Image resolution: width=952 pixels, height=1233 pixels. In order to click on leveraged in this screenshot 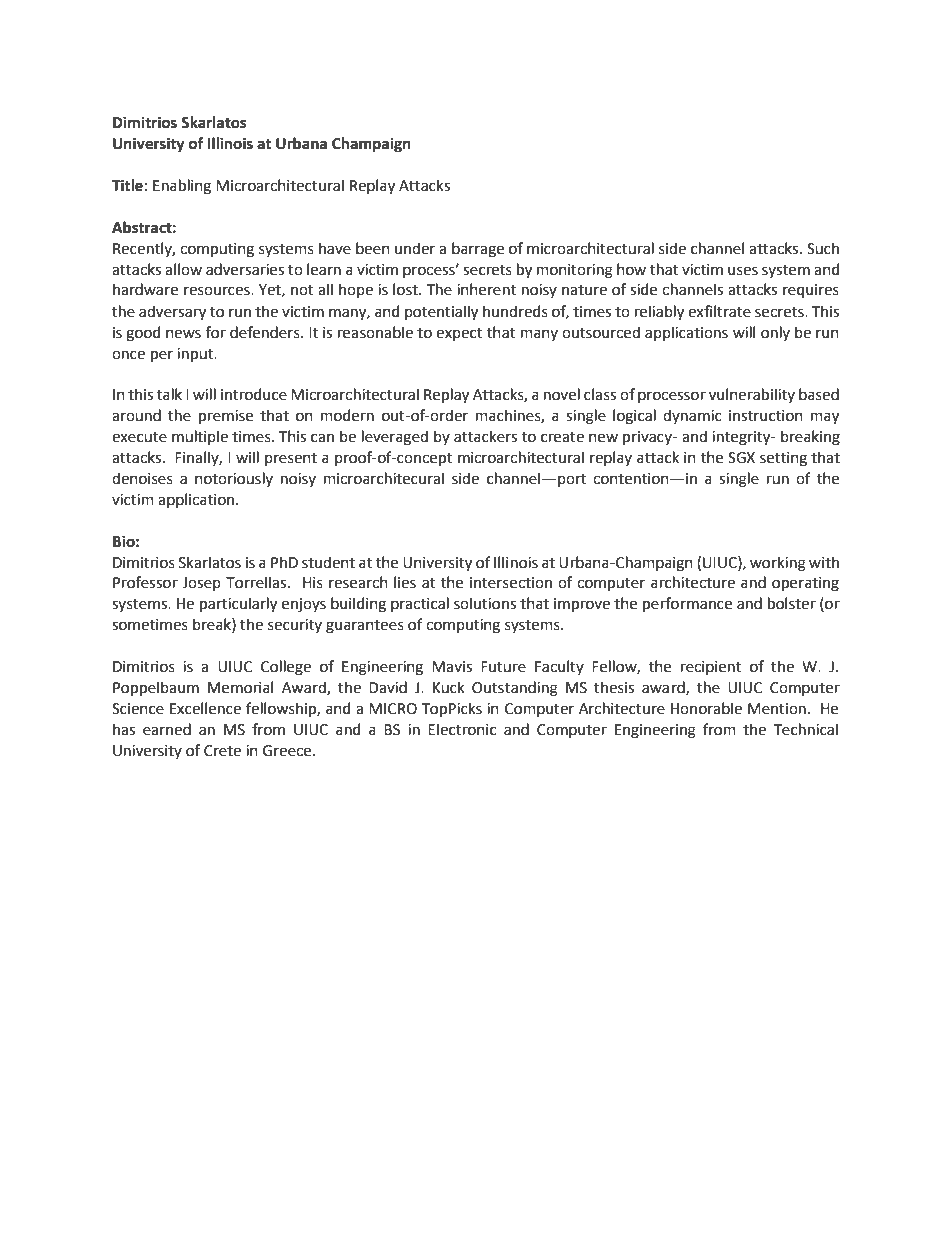, I will do `click(395, 438)`.
